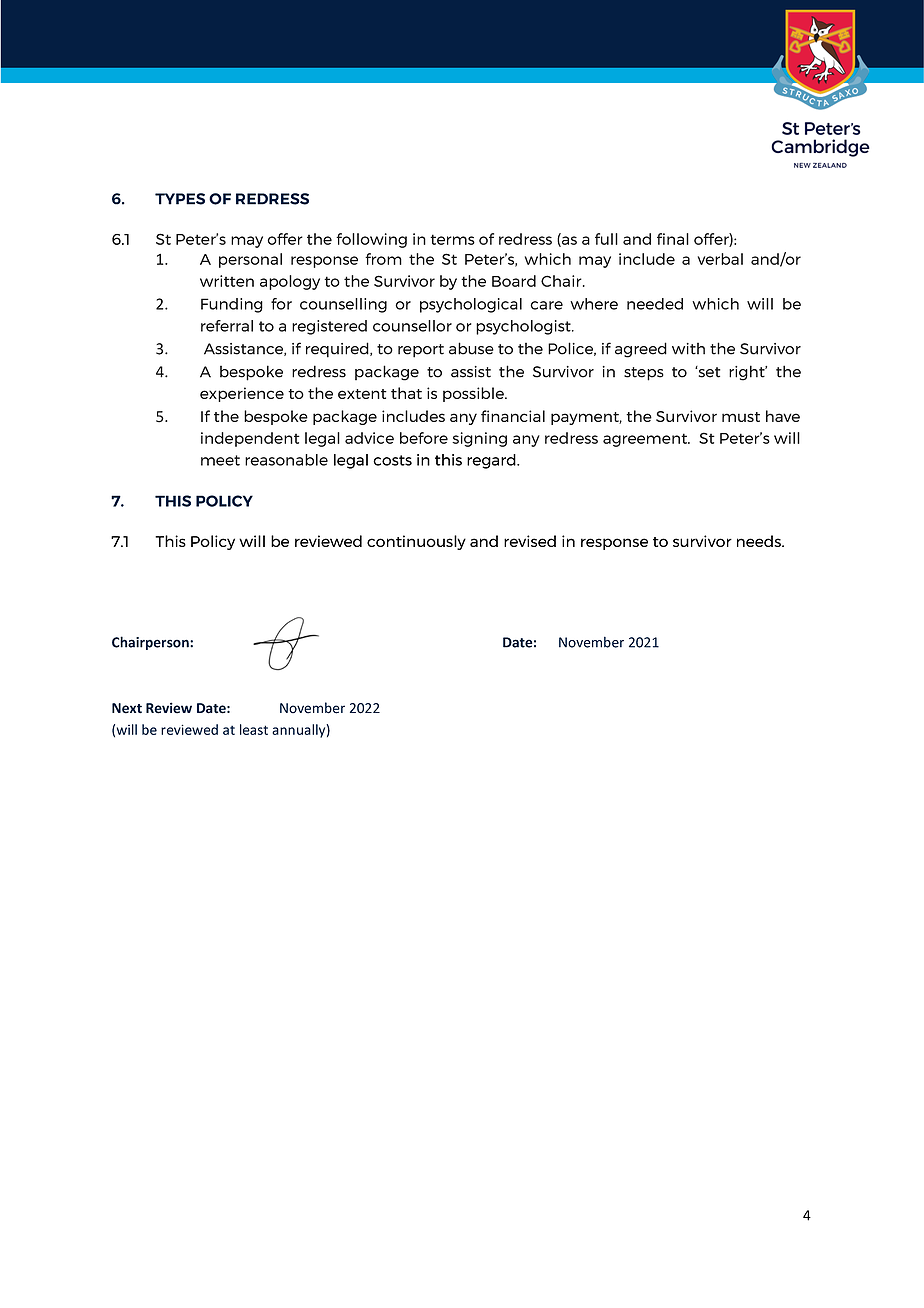 This page has width=924, height=1308. Describe the element at coordinates (688, 349) in the page. I see `with` at that location.
